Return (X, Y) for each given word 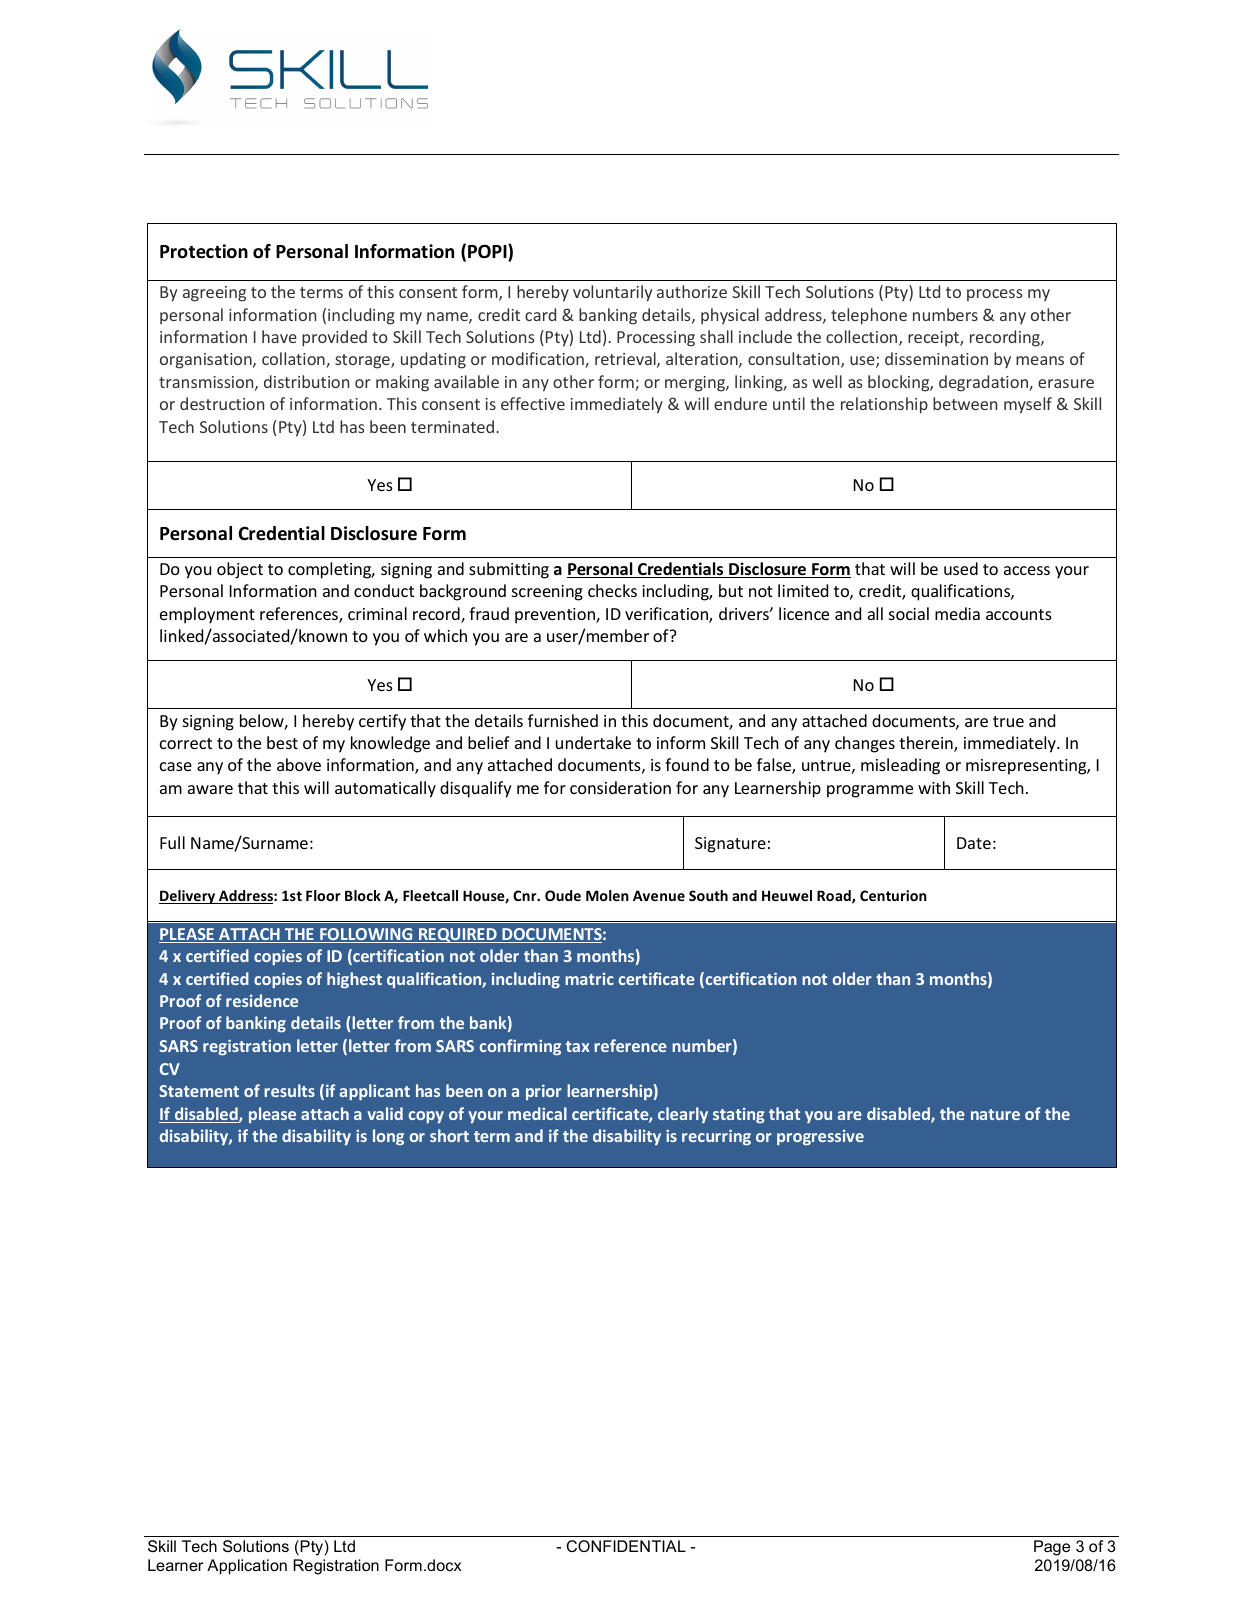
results (289, 1090)
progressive (820, 1138)
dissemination (936, 358)
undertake (593, 742)
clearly (683, 1115)
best (282, 742)
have (279, 336)
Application (247, 1567)
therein (927, 744)
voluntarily (612, 293)
